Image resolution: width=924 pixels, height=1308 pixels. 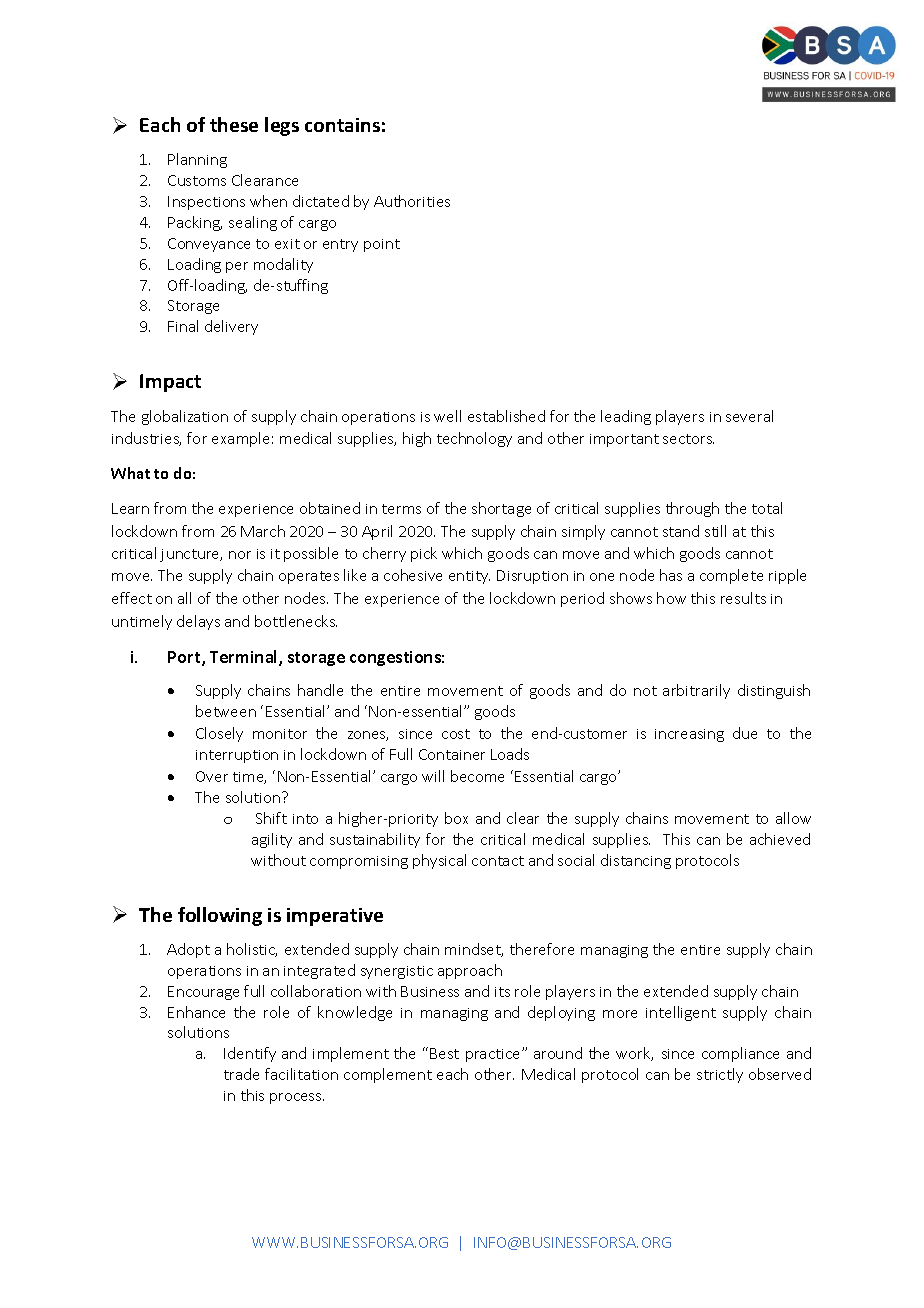 I want to click on Planning, so click(x=197, y=160).
